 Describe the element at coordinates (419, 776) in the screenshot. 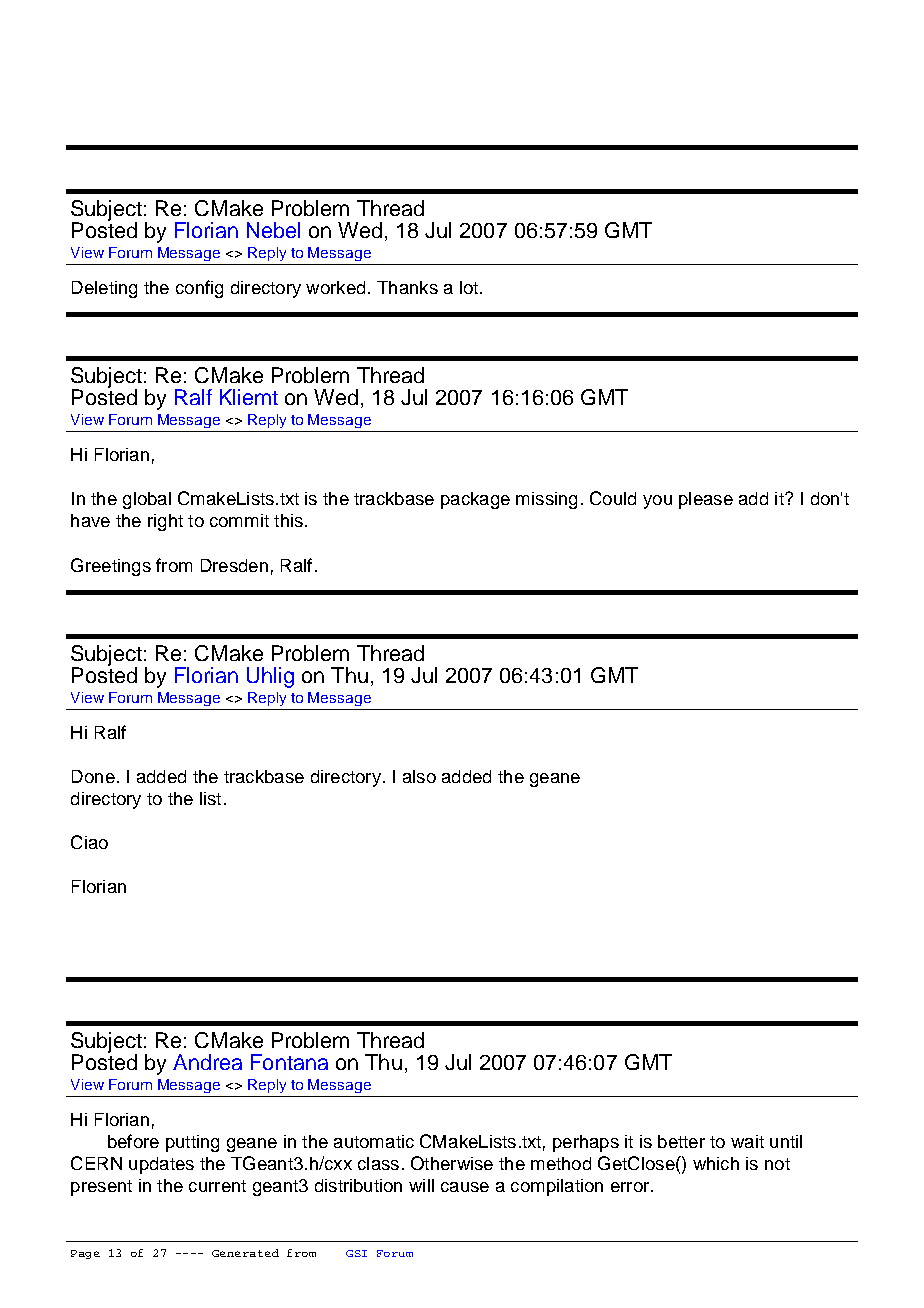

I see `also` at that location.
